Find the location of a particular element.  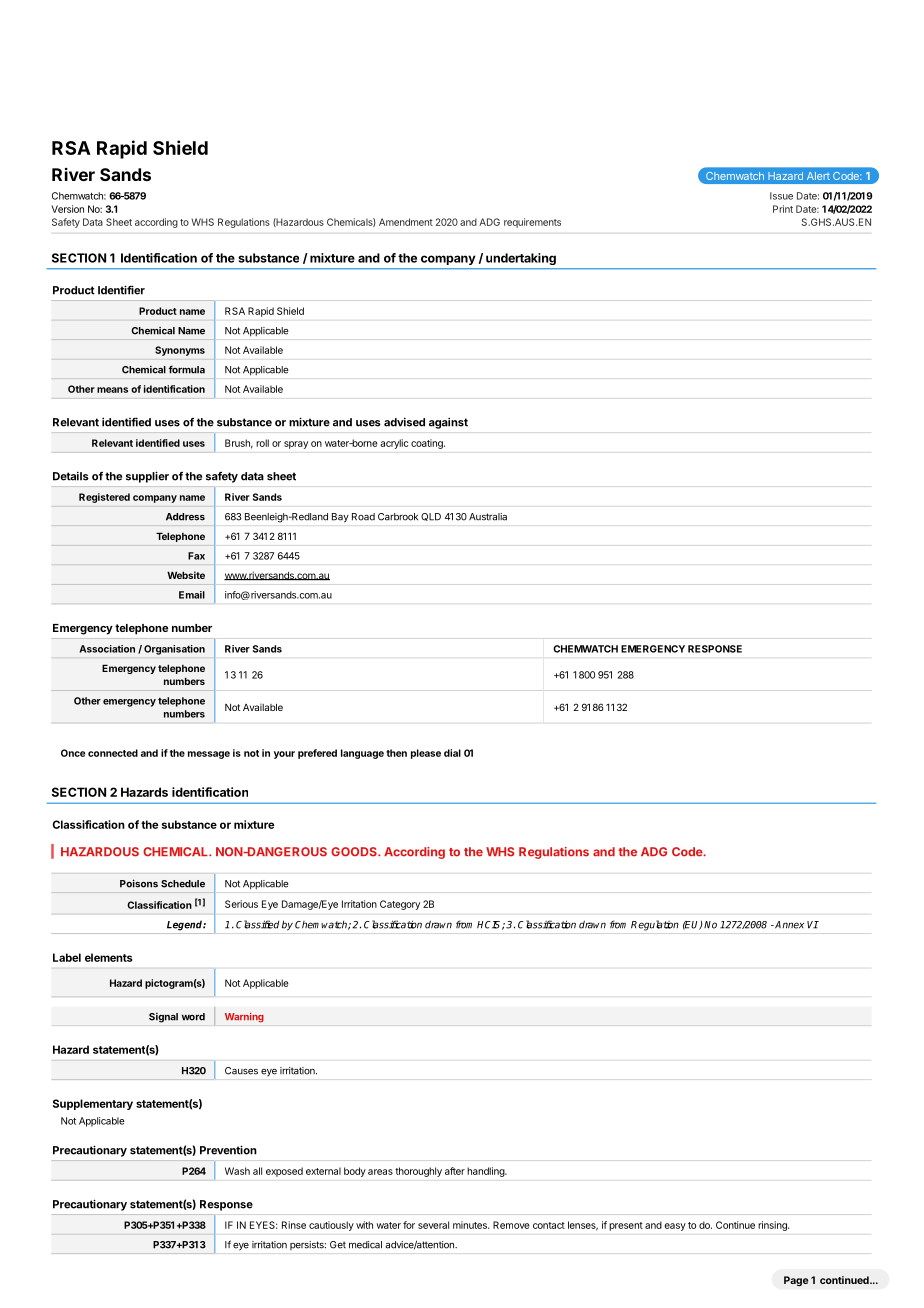

dial is located at coordinates (452, 753).
